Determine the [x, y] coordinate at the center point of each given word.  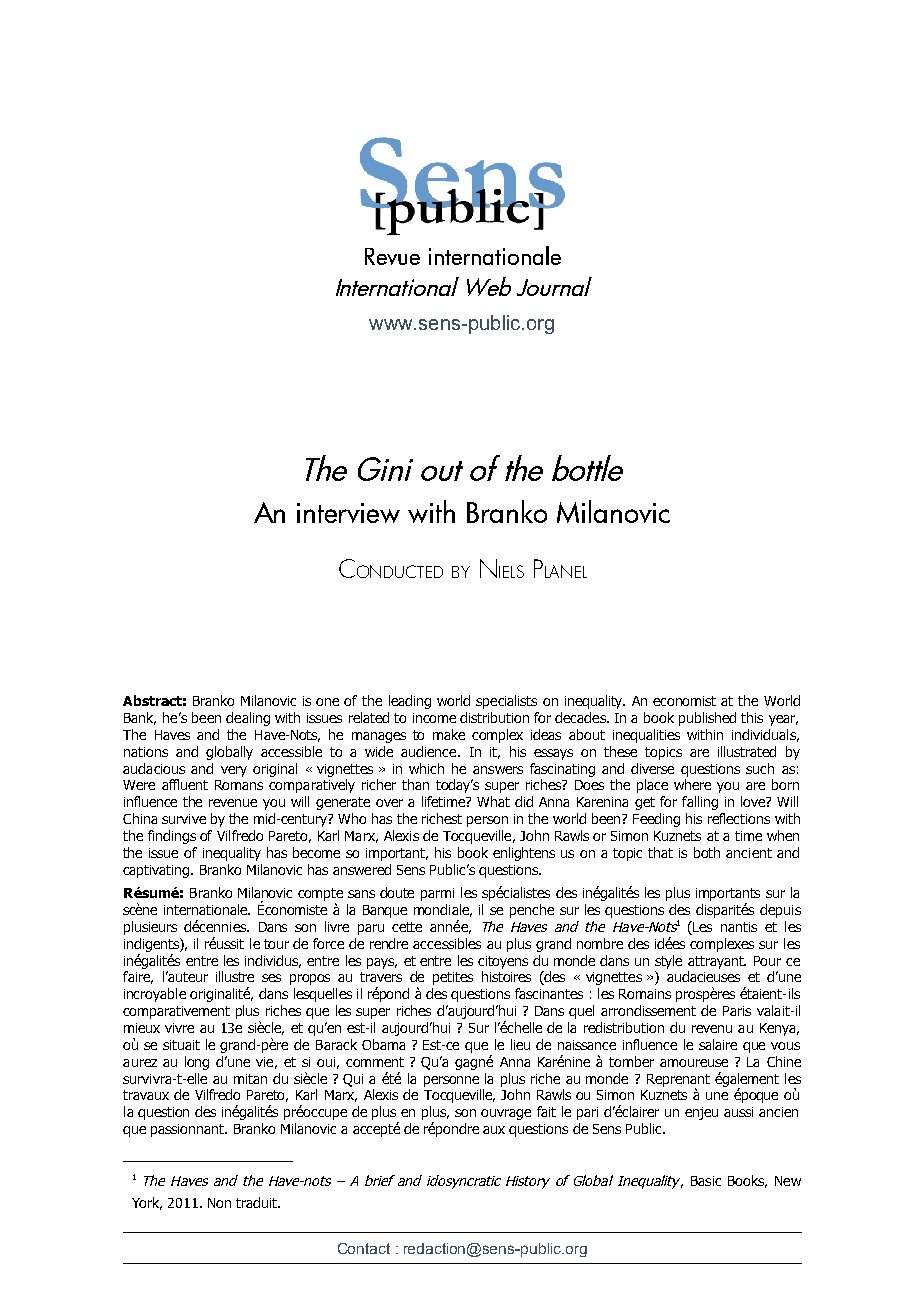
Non [219, 1203]
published [707, 719]
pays [382, 963]
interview [348, 513]
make [449, 734]
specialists [506, 702]
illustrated [747, 751]
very [234, 771]
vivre [179, 1028]
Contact [364, 1248]
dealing [248, 719]
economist [684, 701]
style [668, 962]
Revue [392, 256]
